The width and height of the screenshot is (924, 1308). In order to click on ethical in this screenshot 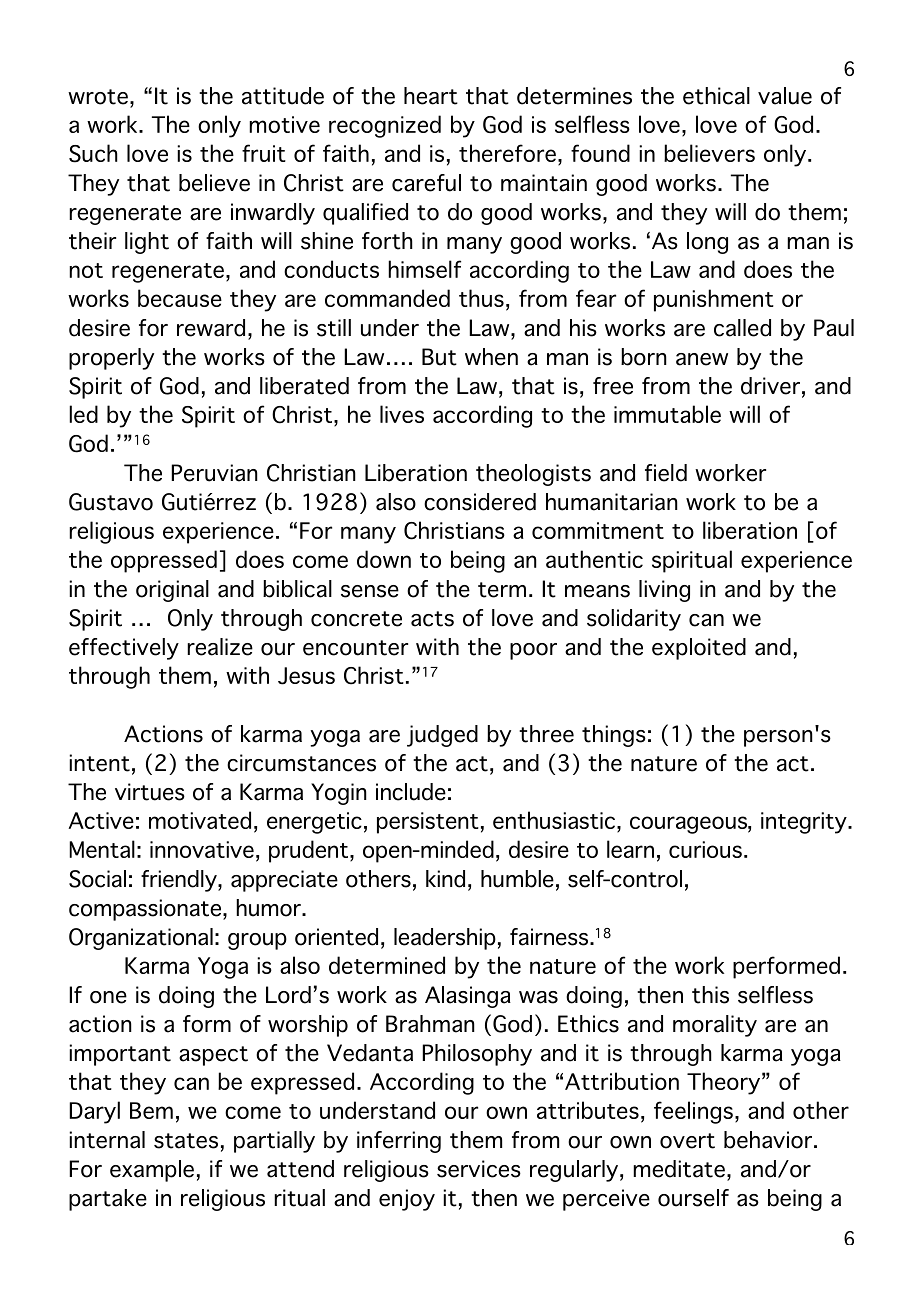, I will do `click(716, 96)`.
